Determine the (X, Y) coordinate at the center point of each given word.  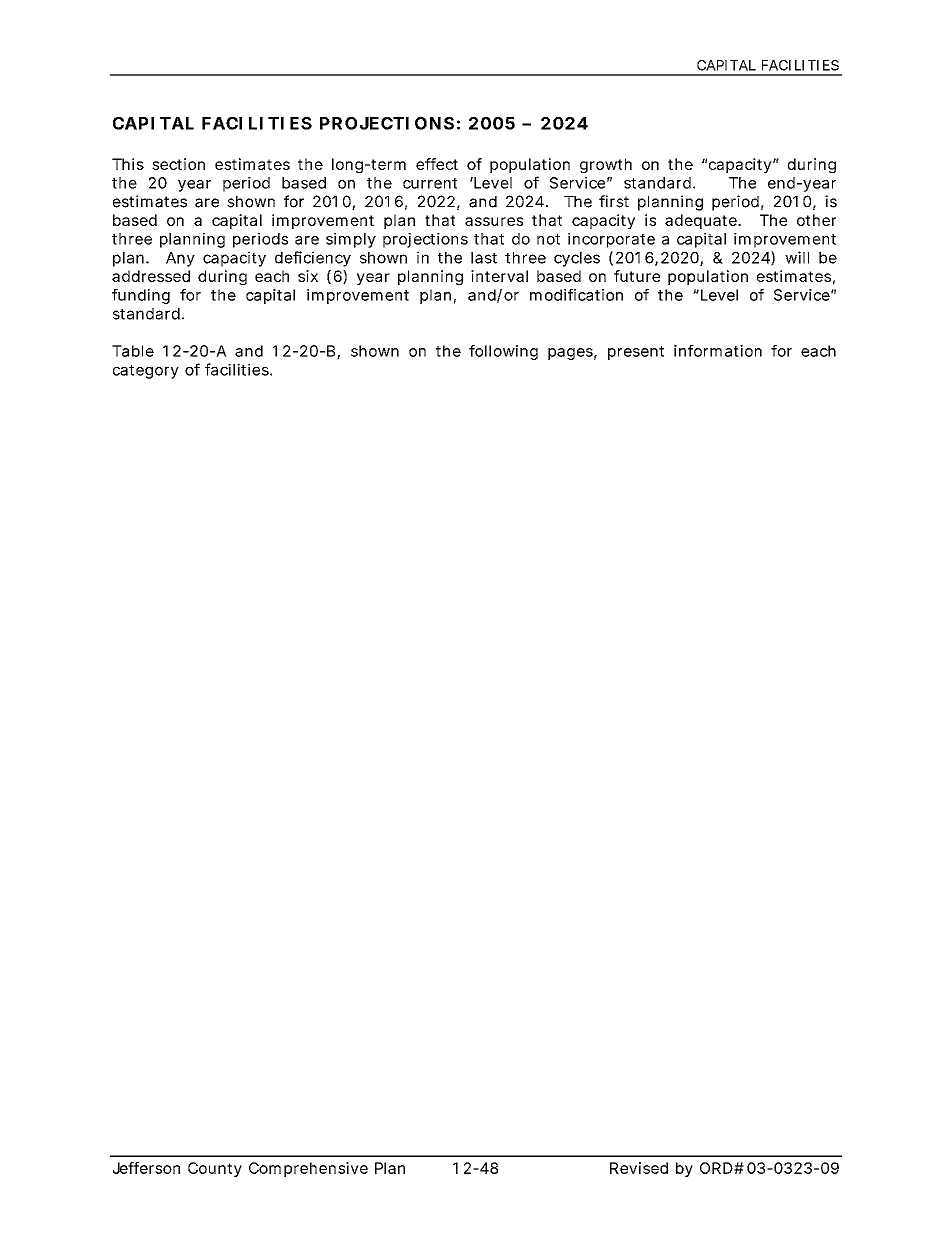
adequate (701, 221)
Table (133, 351)
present (636, 353)
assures (494, 221)
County (215, 1169)
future (637, 276)
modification (576, 295)
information (718, 351)
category (146, 372)
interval (499, 276)
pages (570, 354)
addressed (151, 276)
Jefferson (146, 1168)
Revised (639, 1168)
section (178, 164)
